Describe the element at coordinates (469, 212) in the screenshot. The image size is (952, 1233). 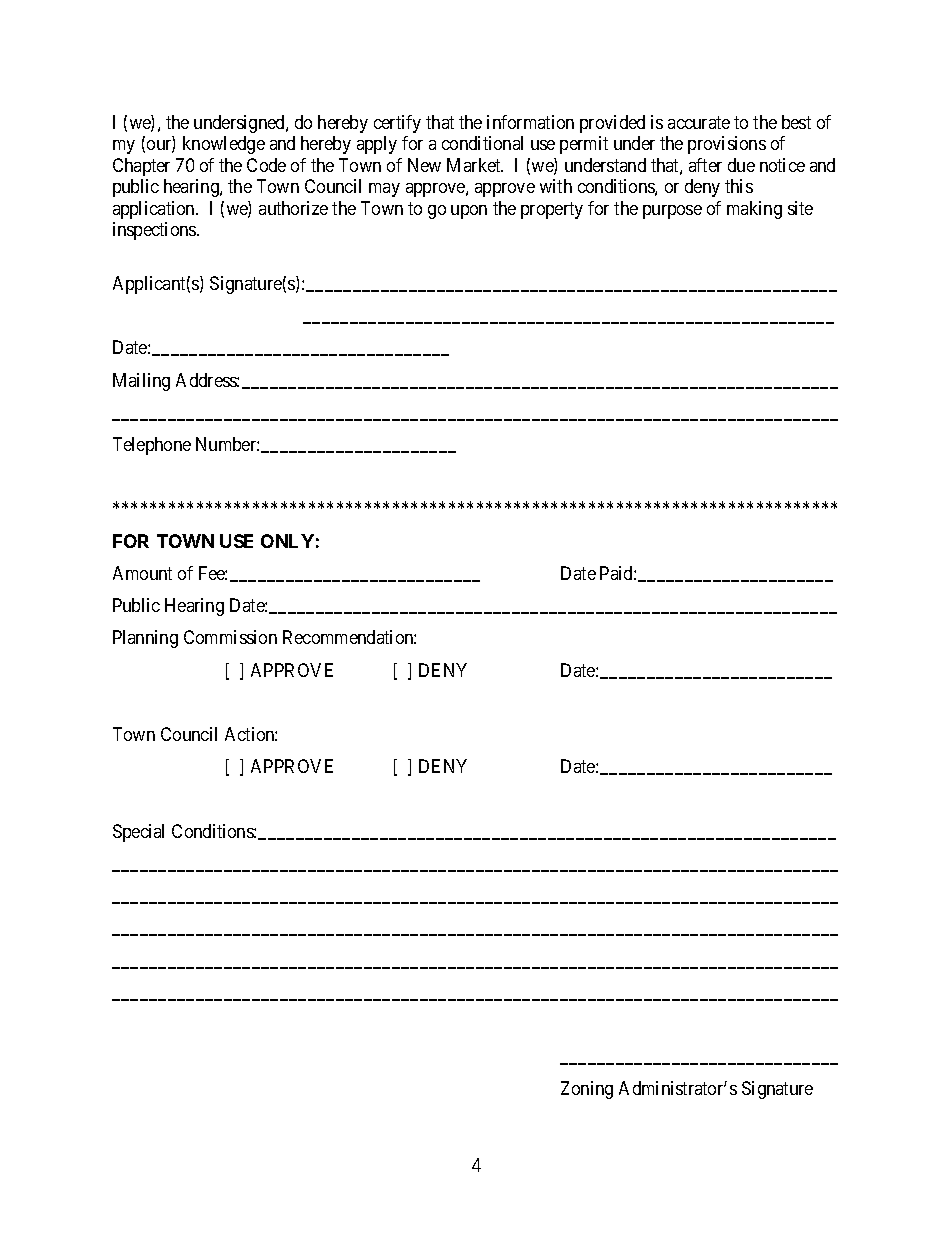
I see `upon` at that location.
